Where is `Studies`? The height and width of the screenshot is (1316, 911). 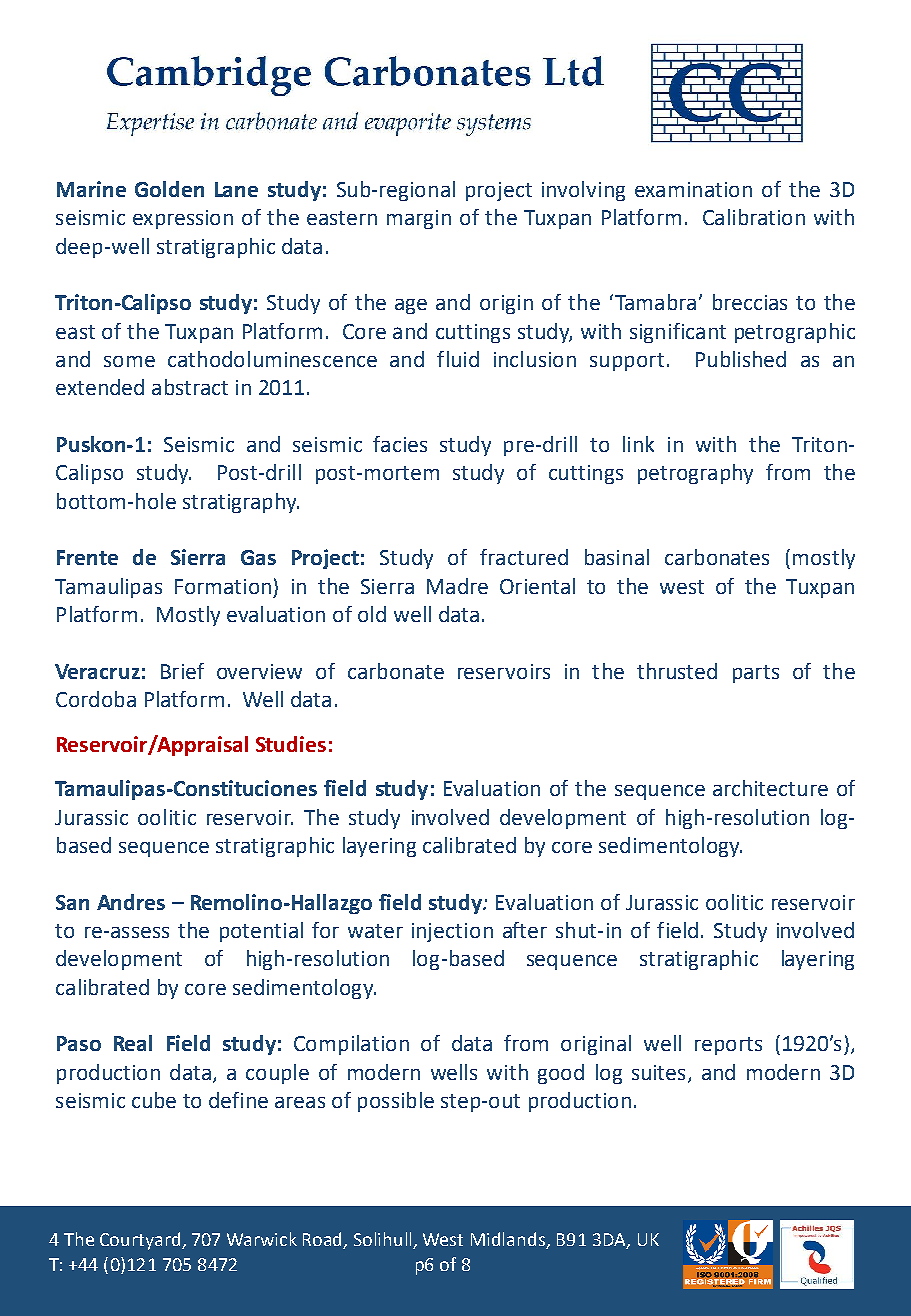 Studies is located at coordinates (291, 744).
